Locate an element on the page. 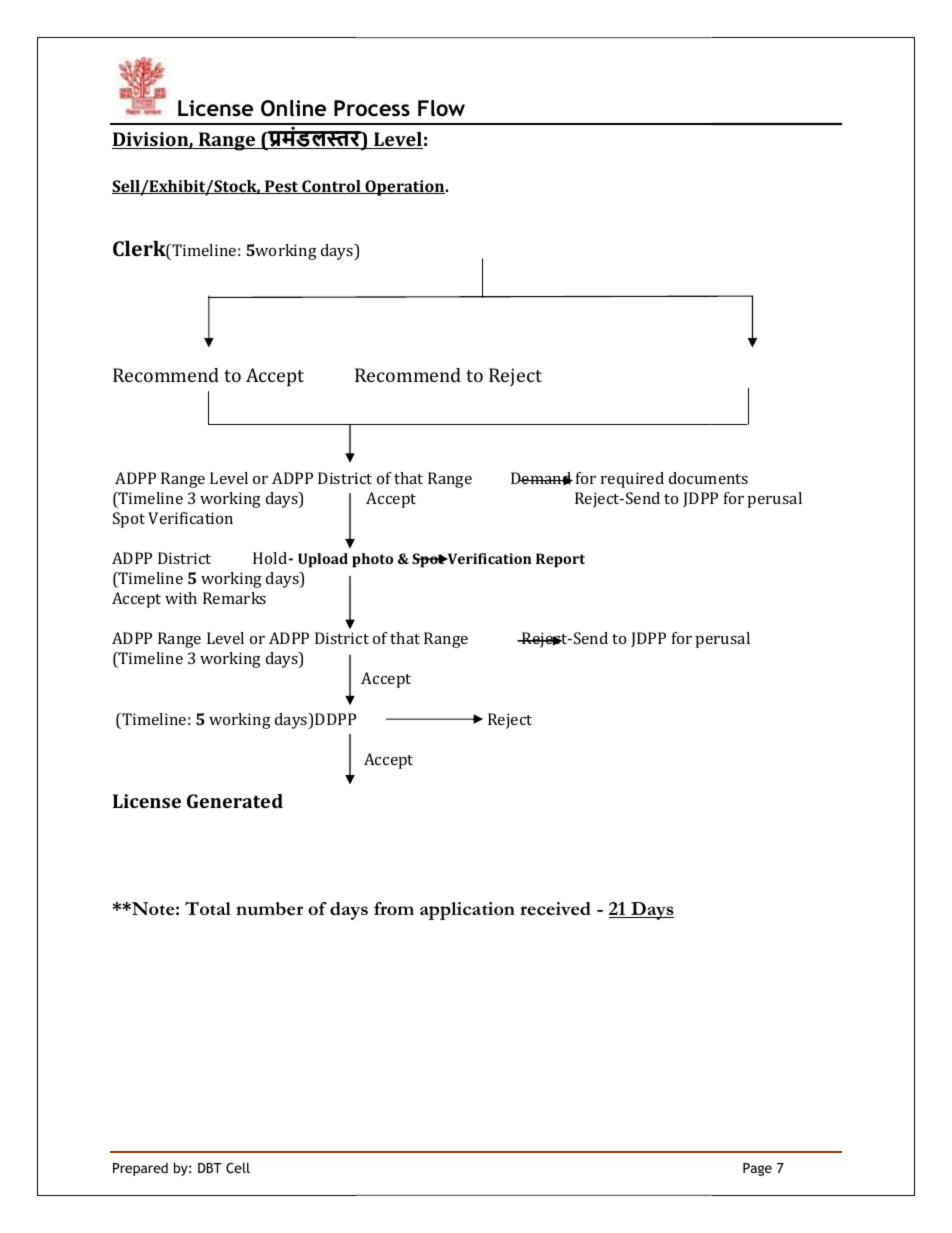 This image has height=1233, width=952. Remarks is located at coordinates (234, 598).
